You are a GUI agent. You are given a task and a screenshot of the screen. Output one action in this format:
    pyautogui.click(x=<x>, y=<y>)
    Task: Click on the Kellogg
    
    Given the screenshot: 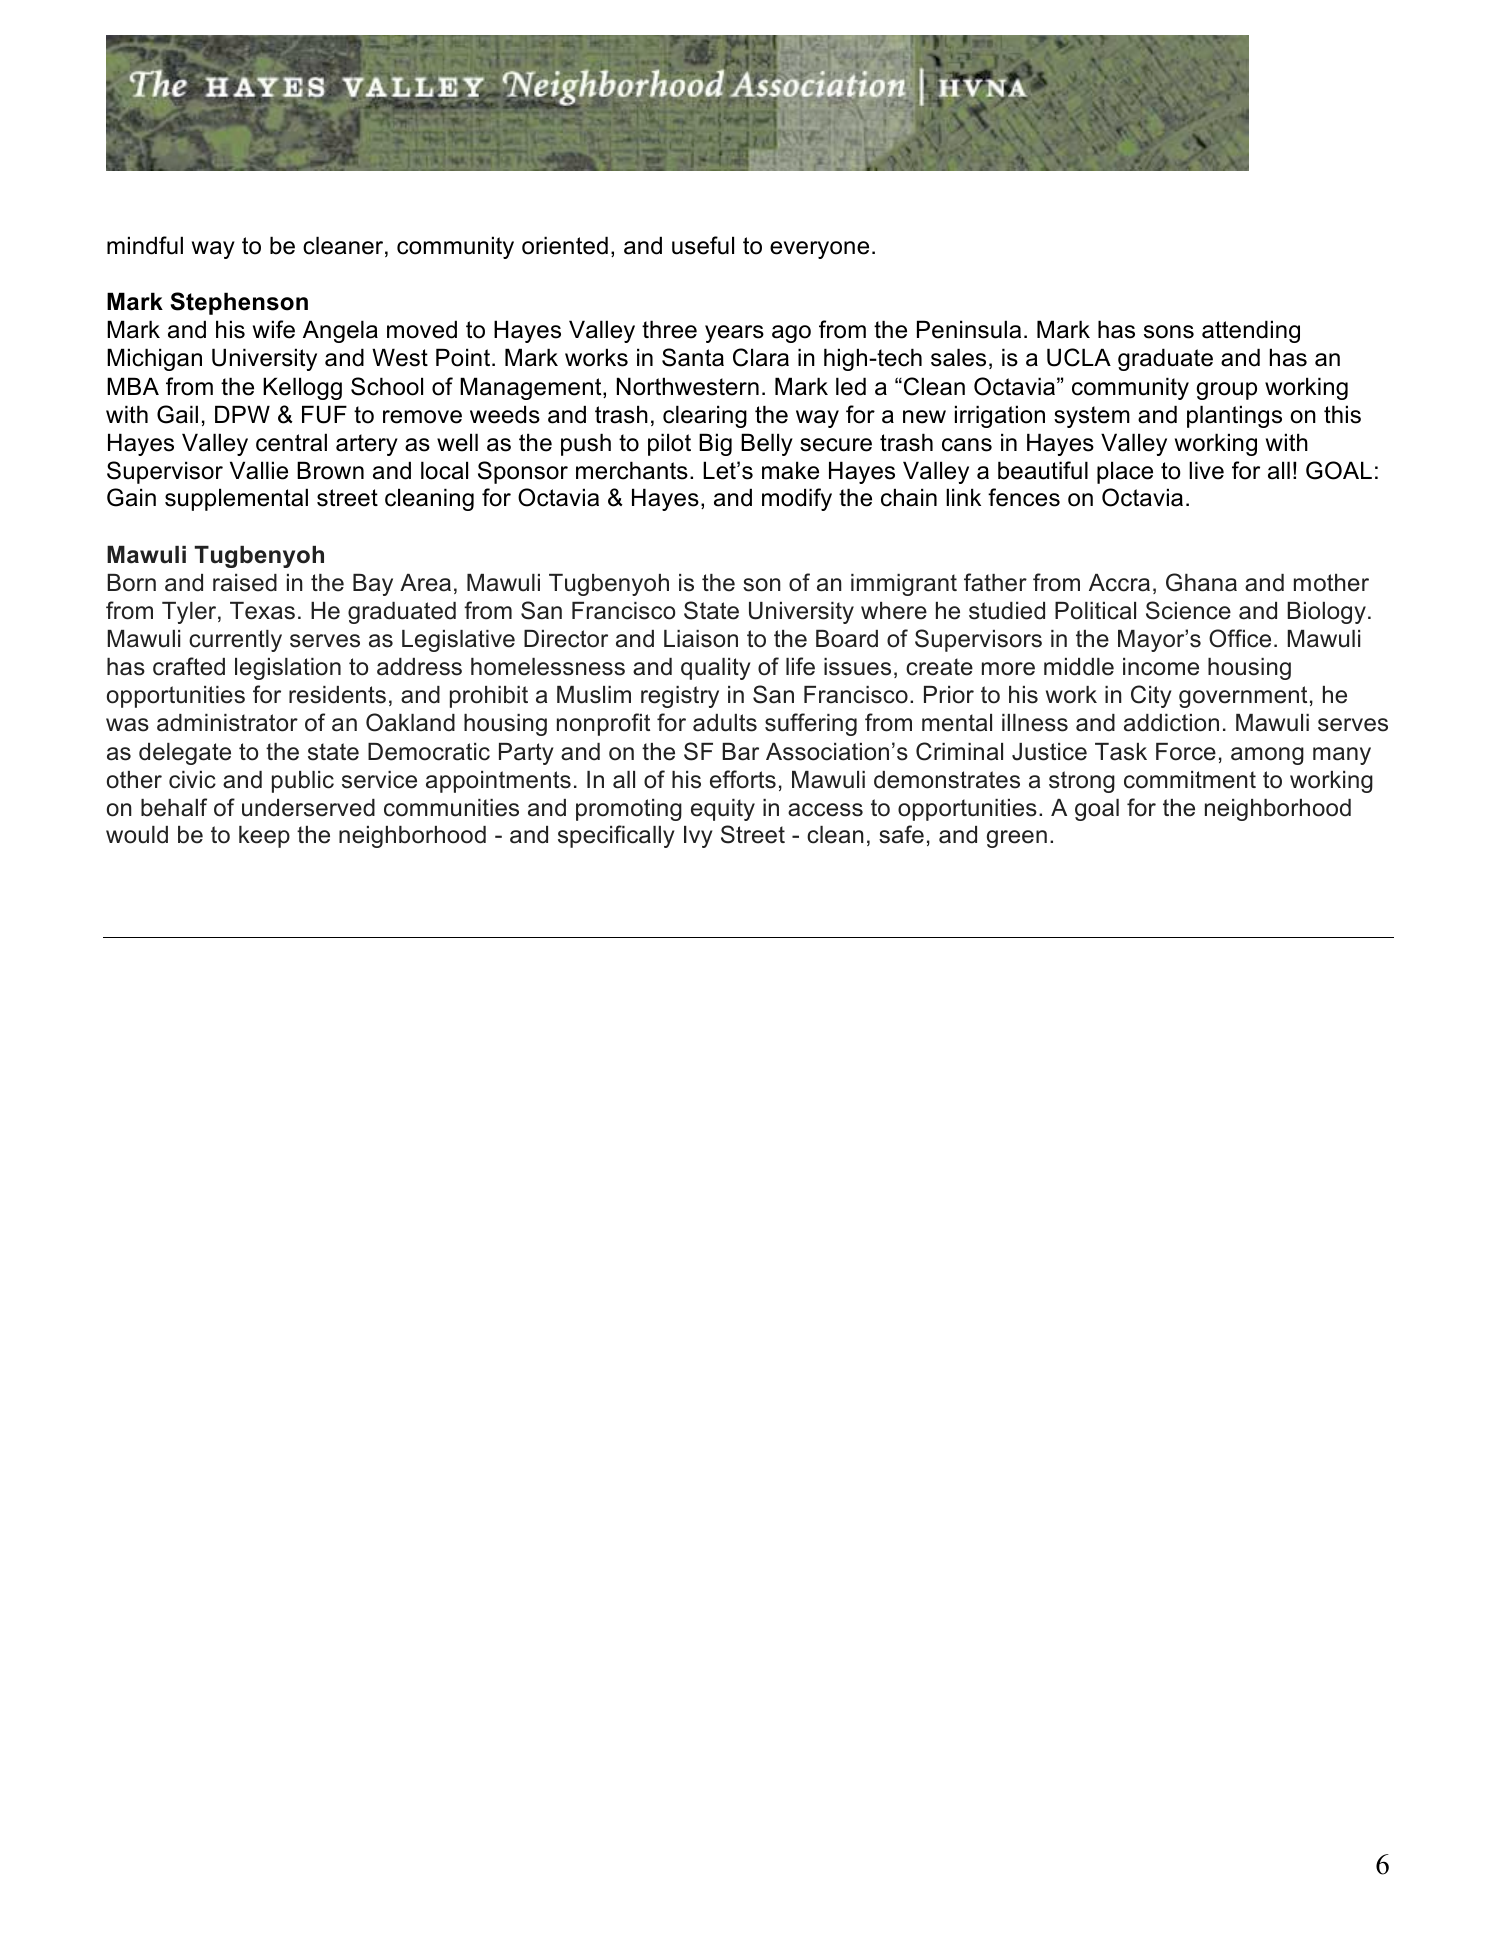 What is the action you would take?
    pyautogui.click(x=302, y=388)
